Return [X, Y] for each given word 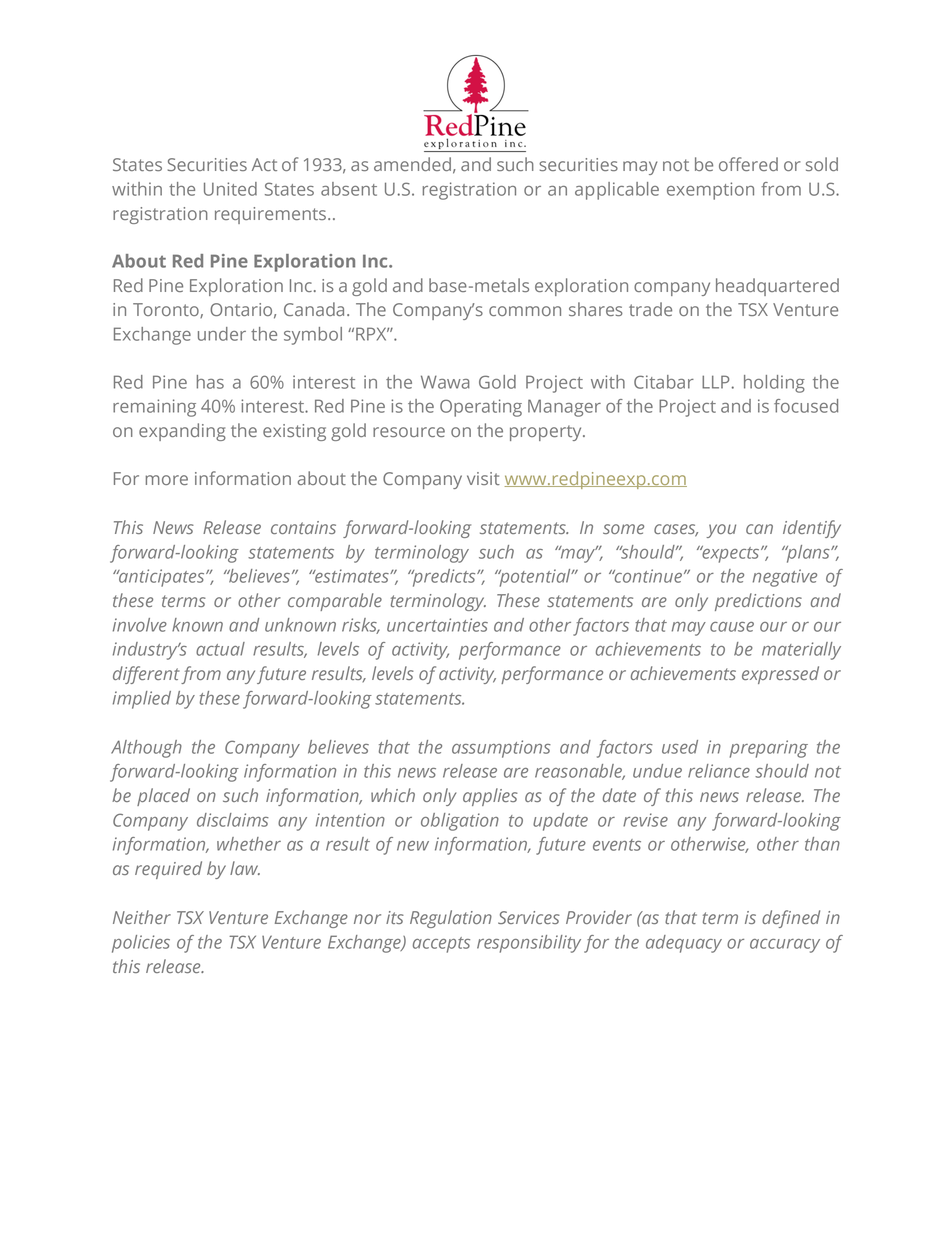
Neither [142, 917]
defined [791, 919]
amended [412, 164]
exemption [710, 191]
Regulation [451, 919]
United [230, 189]
